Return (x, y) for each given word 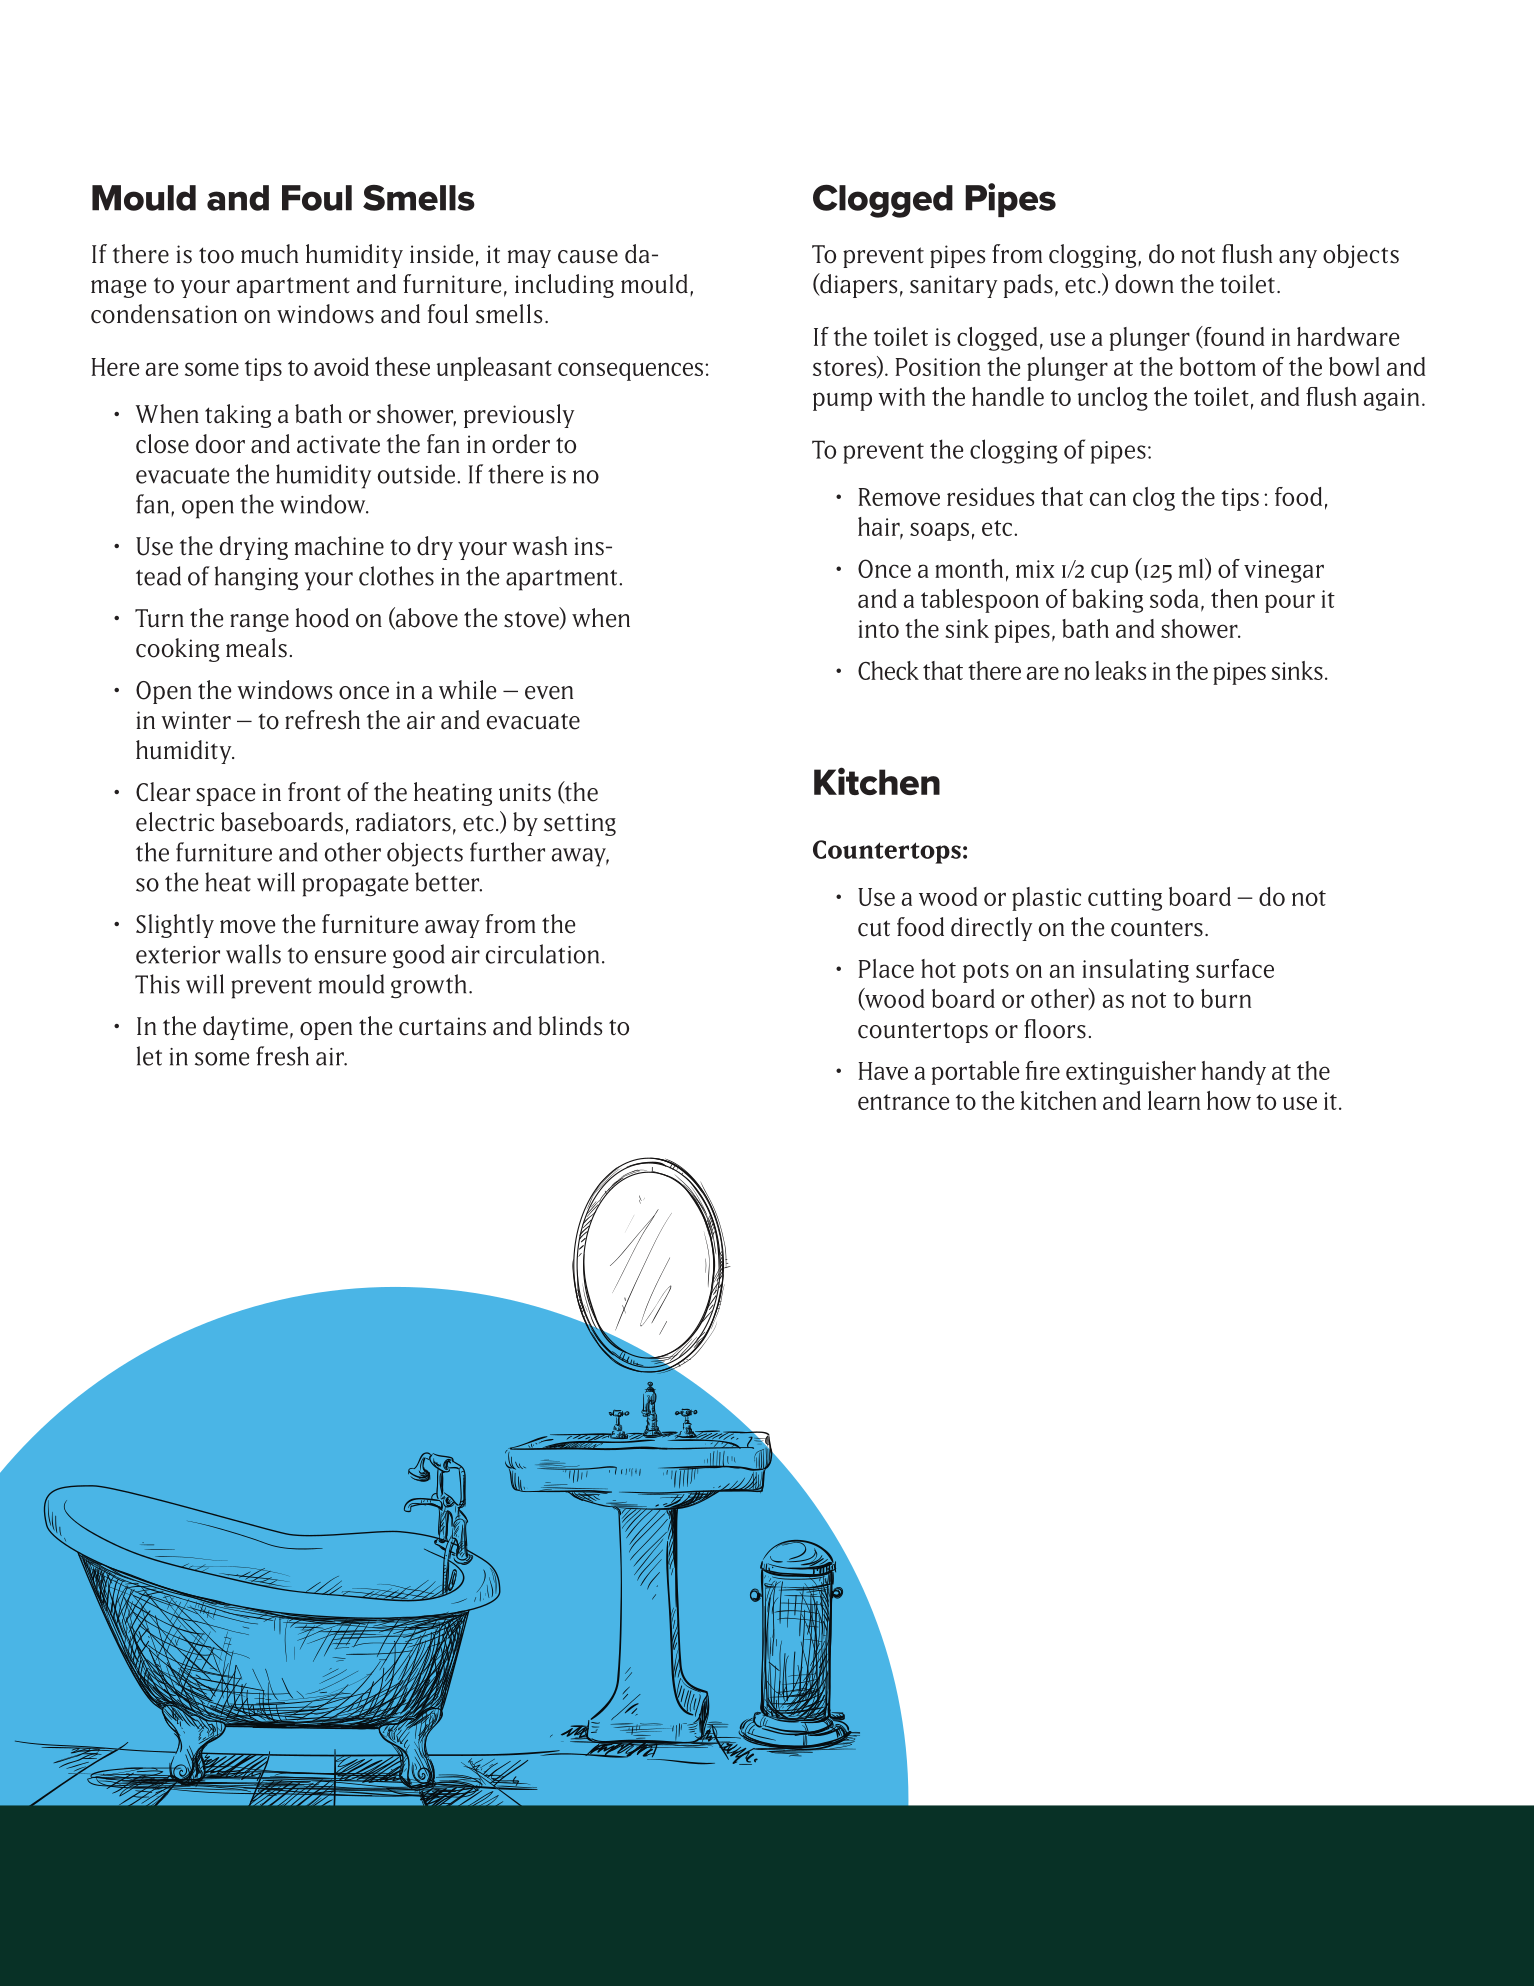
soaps (939, 531)
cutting (1125, 899)
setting (580, 824)
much (269, 254)
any (1298, 259)
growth (428, 986)
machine (339, 546)
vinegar (1284, 571)
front (314, 792)
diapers (858, 285)
